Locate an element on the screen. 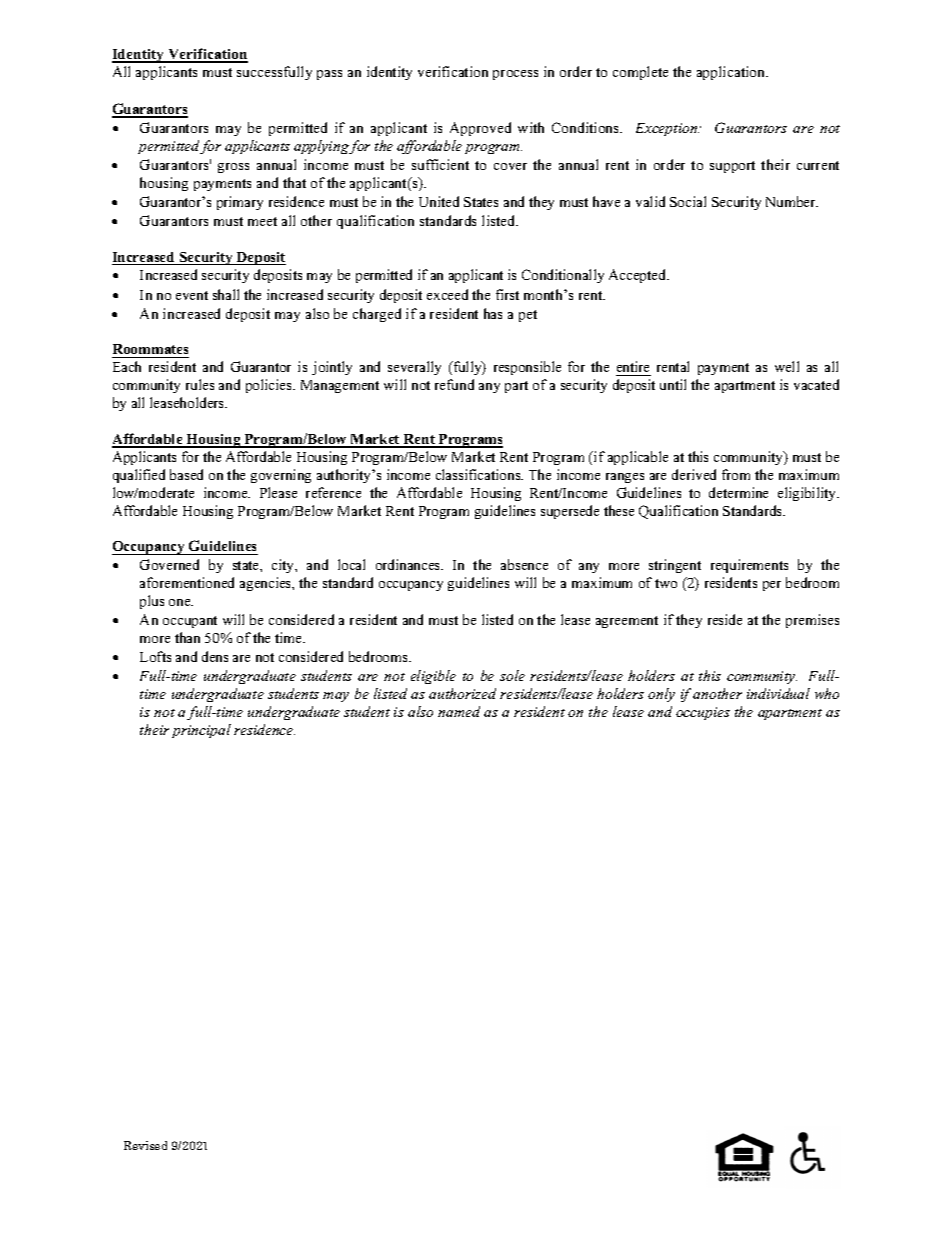 This screenshot has height=1233, width=952. Approved is located at coordinates (480, 129).
